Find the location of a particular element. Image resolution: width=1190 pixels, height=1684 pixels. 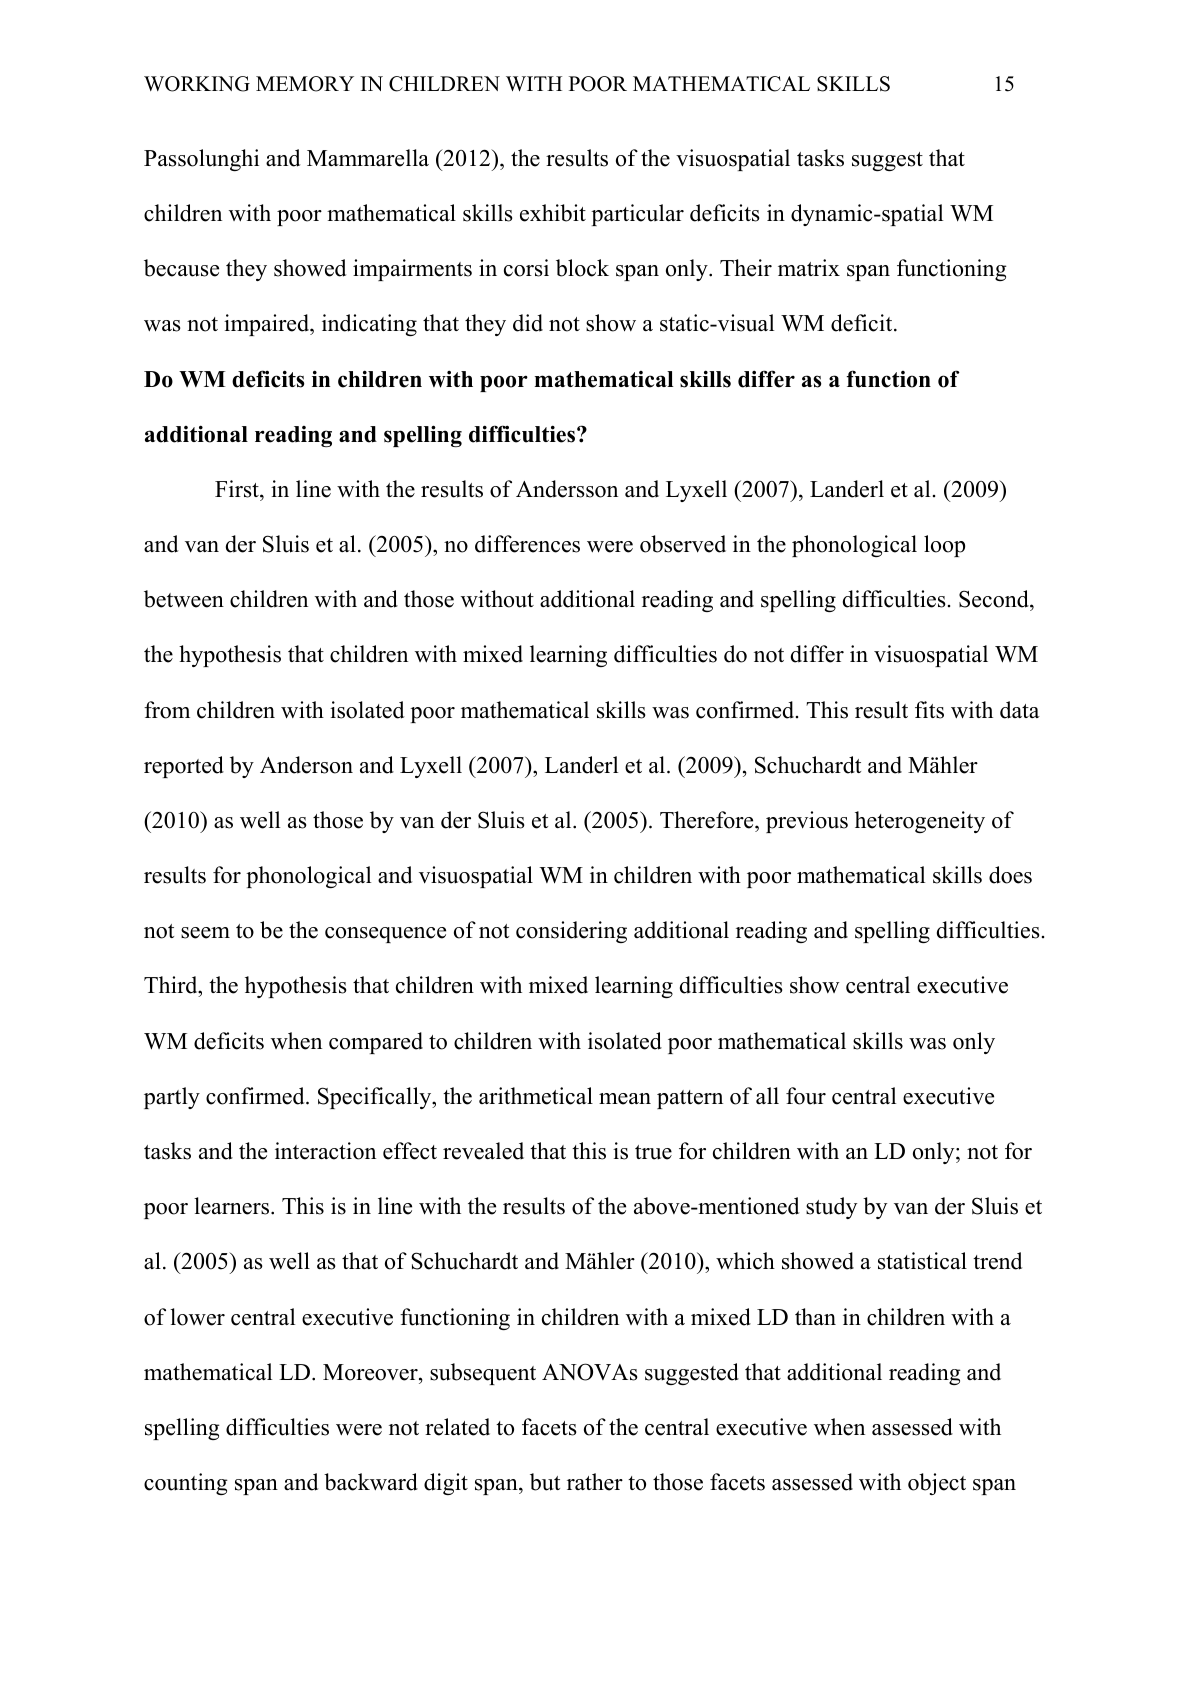

counting is located at coordinates (186, 1484).
